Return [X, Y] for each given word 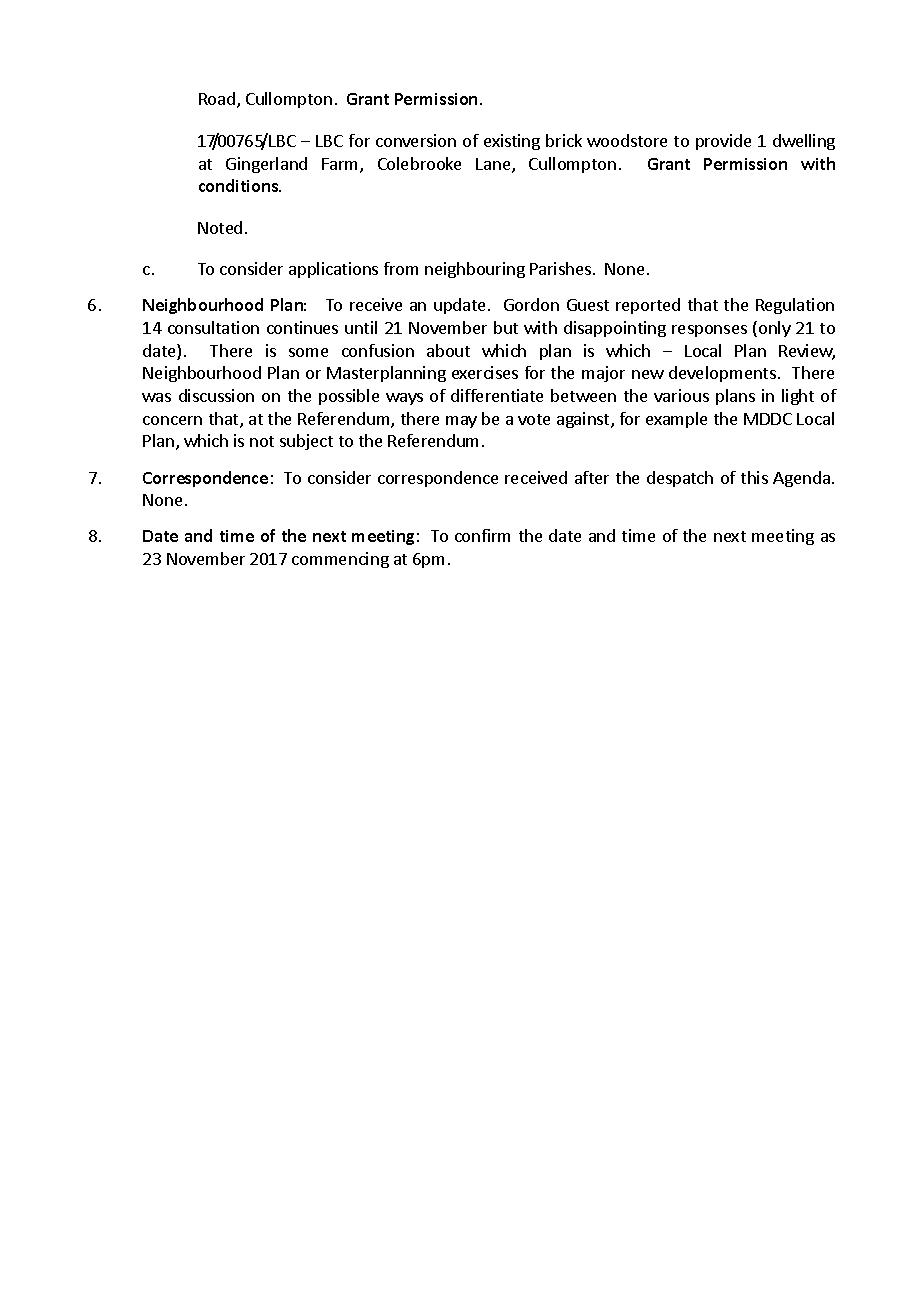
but [506, 327]
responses [709, 331]
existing [512, 142]
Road [217, 98]
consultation [213, 327]
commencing [340, 560]
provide [723, 142]
